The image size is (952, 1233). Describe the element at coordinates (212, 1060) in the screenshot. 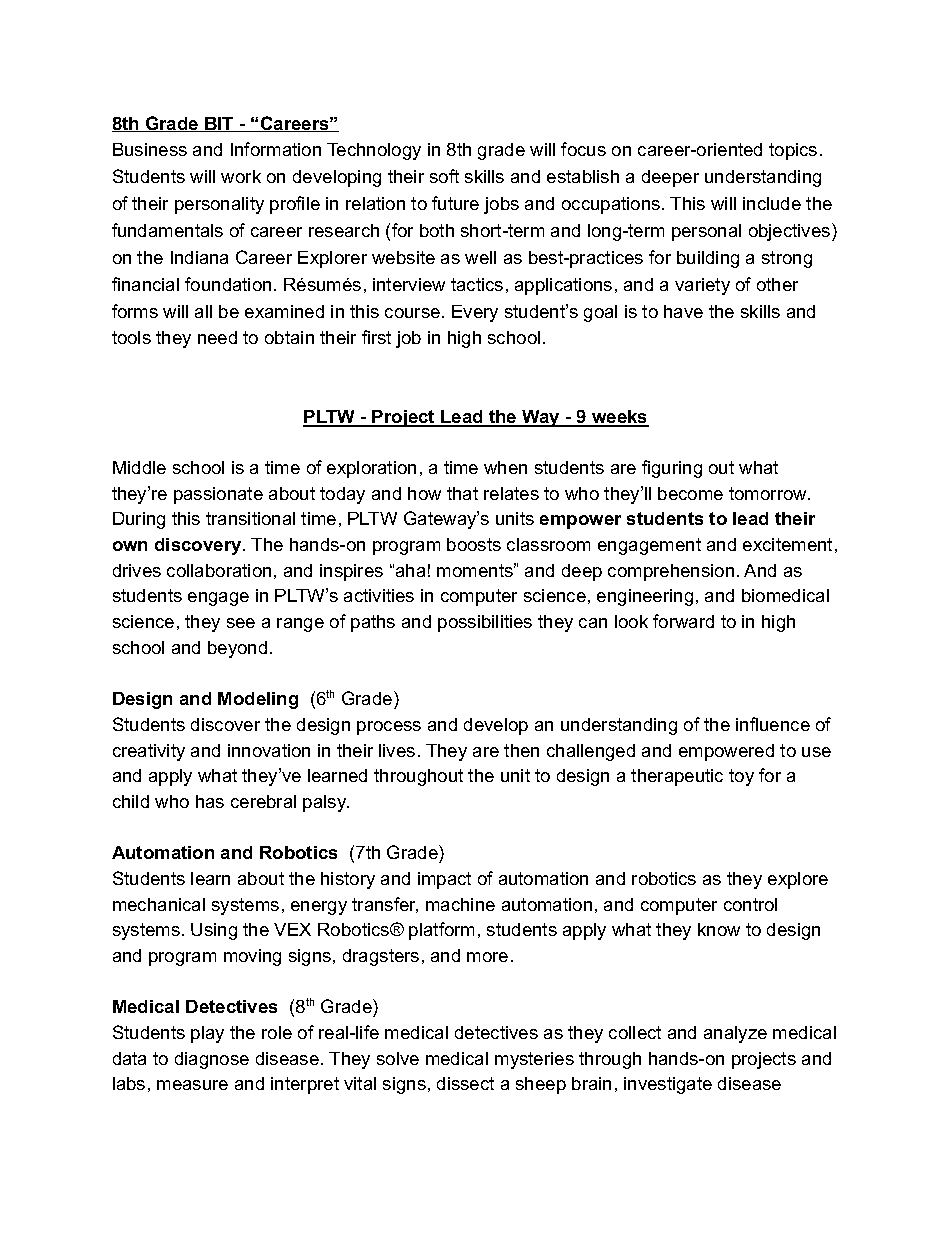

I see `diagnose` at that location.
